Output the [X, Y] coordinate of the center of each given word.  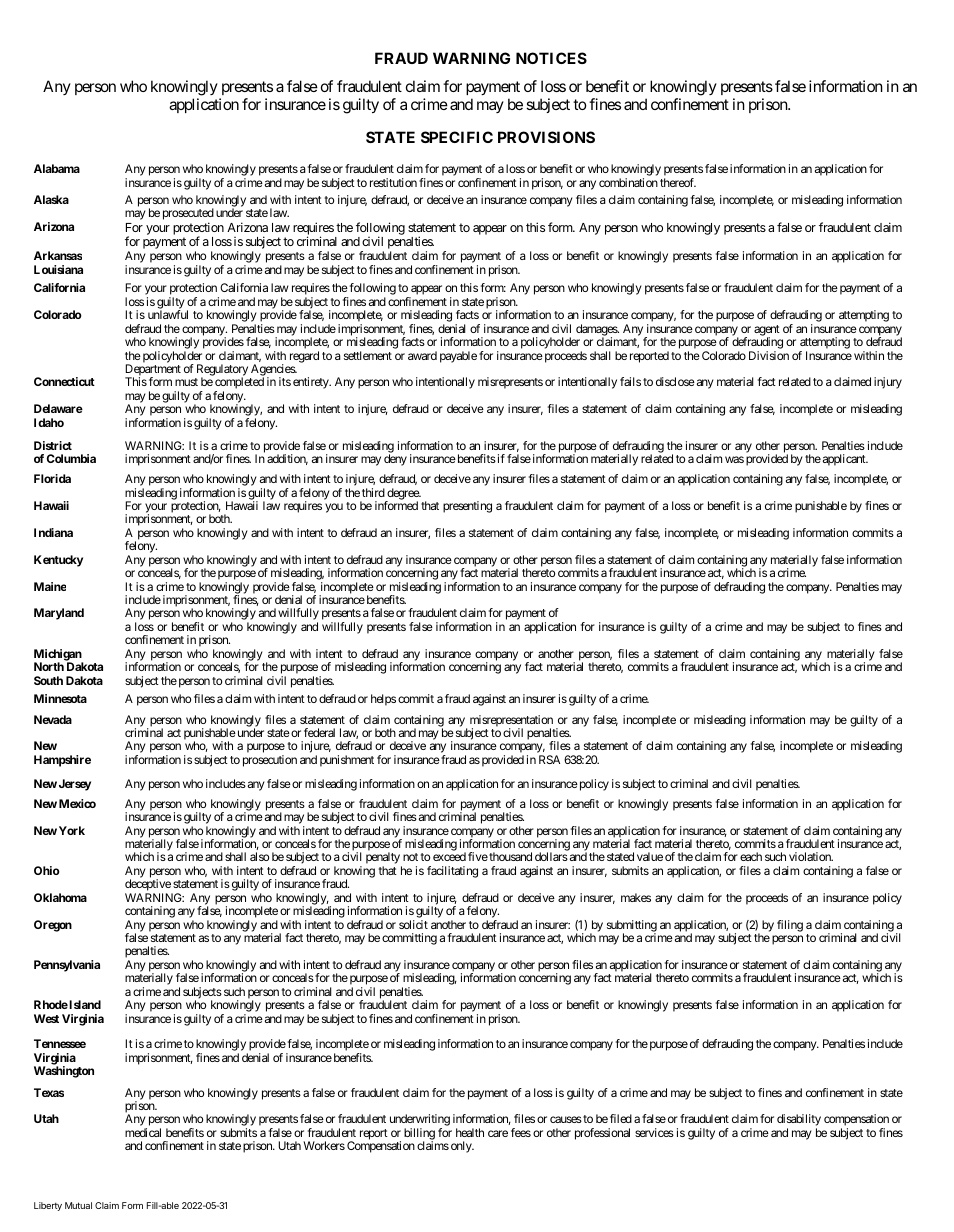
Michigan [58, 656]
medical [143, 1132]
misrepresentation [511, 722]
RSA [549, 759]
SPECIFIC [457, 137]
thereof [678, 182]
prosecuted [188, 215]
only [462, 1147]
